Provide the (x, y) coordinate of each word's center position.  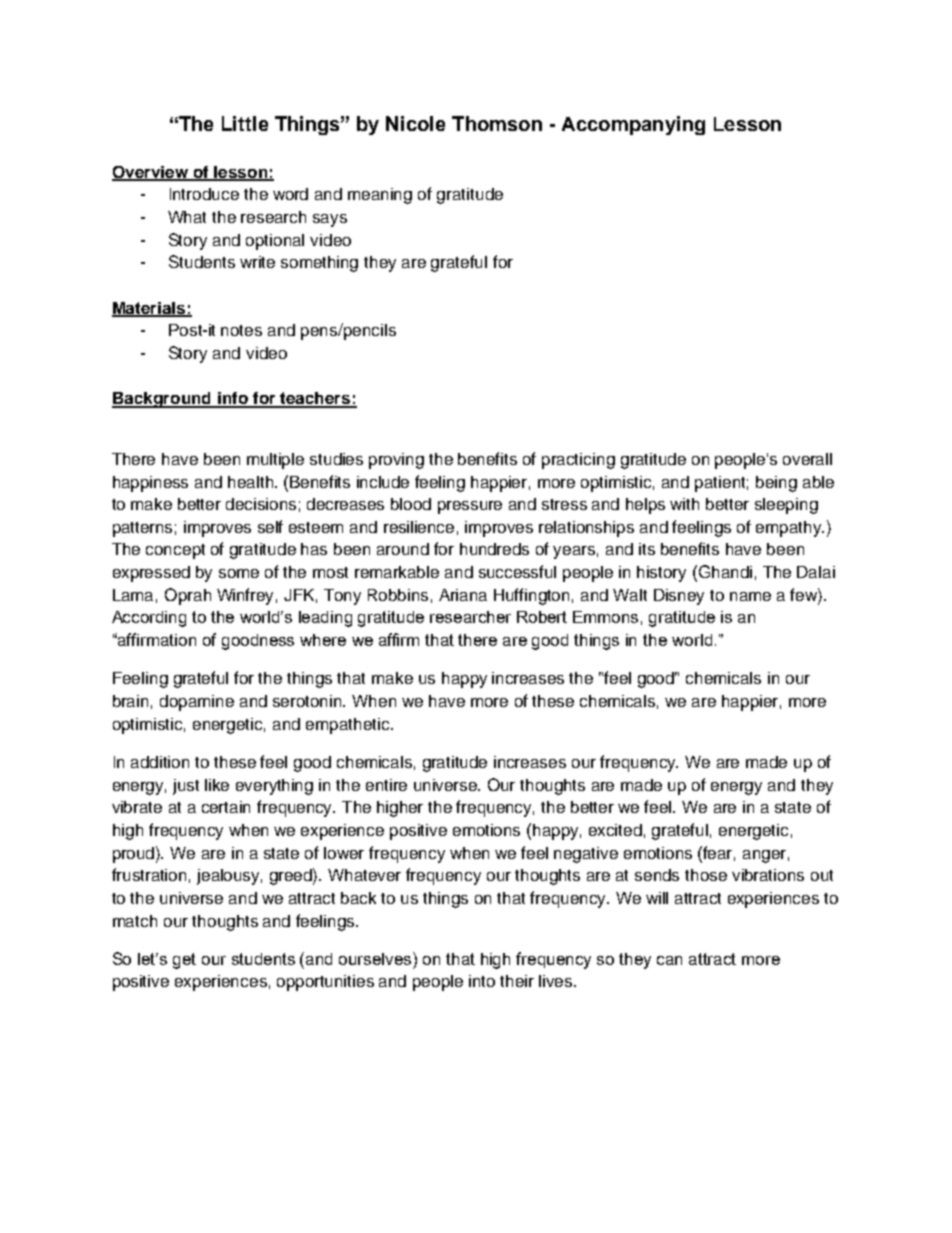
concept (175, 551)
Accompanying (633, 125)
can (669, 960)
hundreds (494, 549)
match (135, 921)
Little (245, 123)
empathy (790, 529)
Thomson (497, 123)
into (482, 981)
